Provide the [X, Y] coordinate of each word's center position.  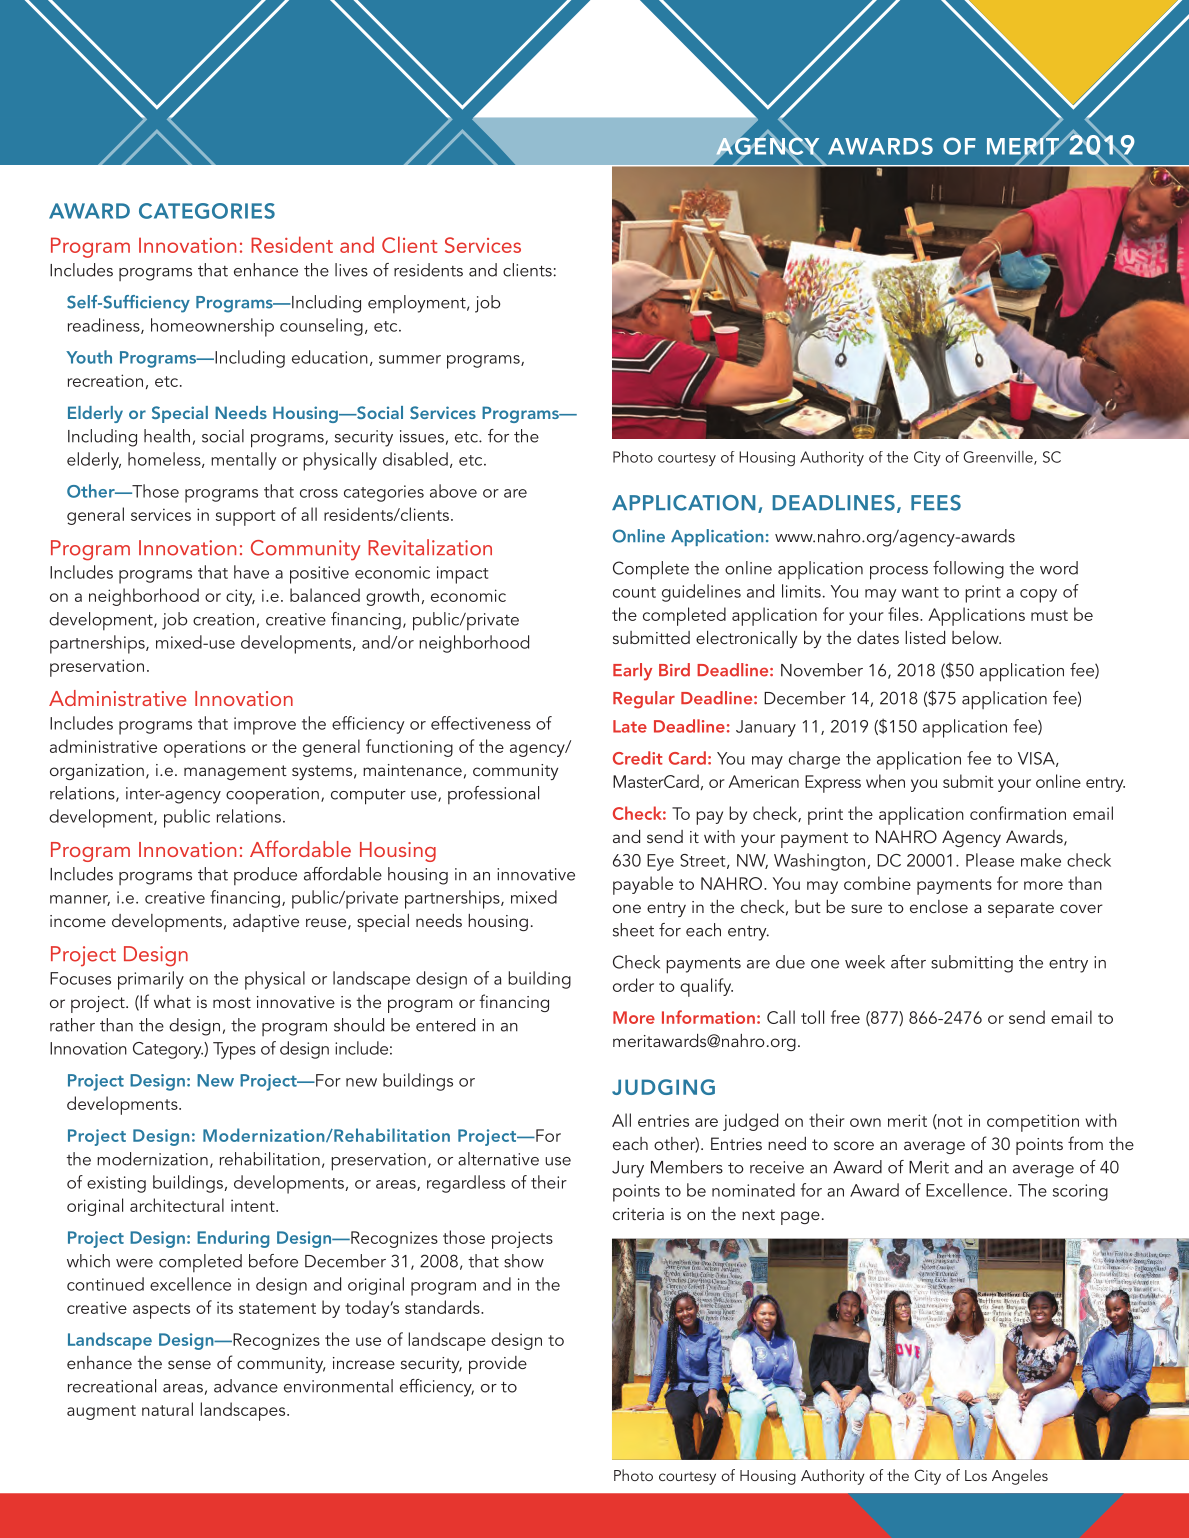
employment [418, 304]
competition [1033, 1123]
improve [265, 726]
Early [632, 672]
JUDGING [663, 1087]
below [976, 637]
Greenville [999, 458]
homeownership [212, 327]
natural [167, 1409]
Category [168, 1050]
